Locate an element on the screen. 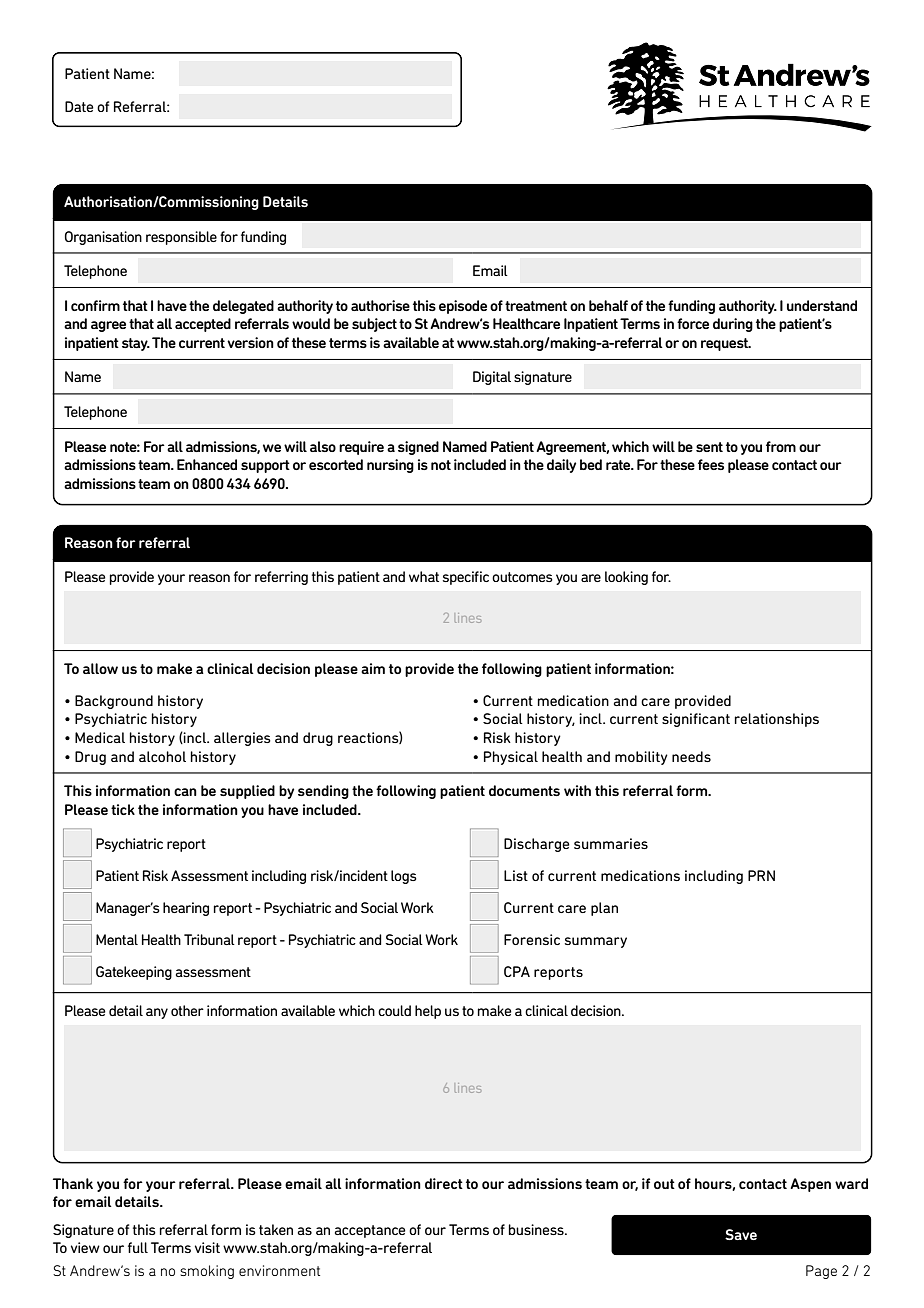 The width and height of the screenshot is (924, 1308). episode is located at coordinates (463, 307).
